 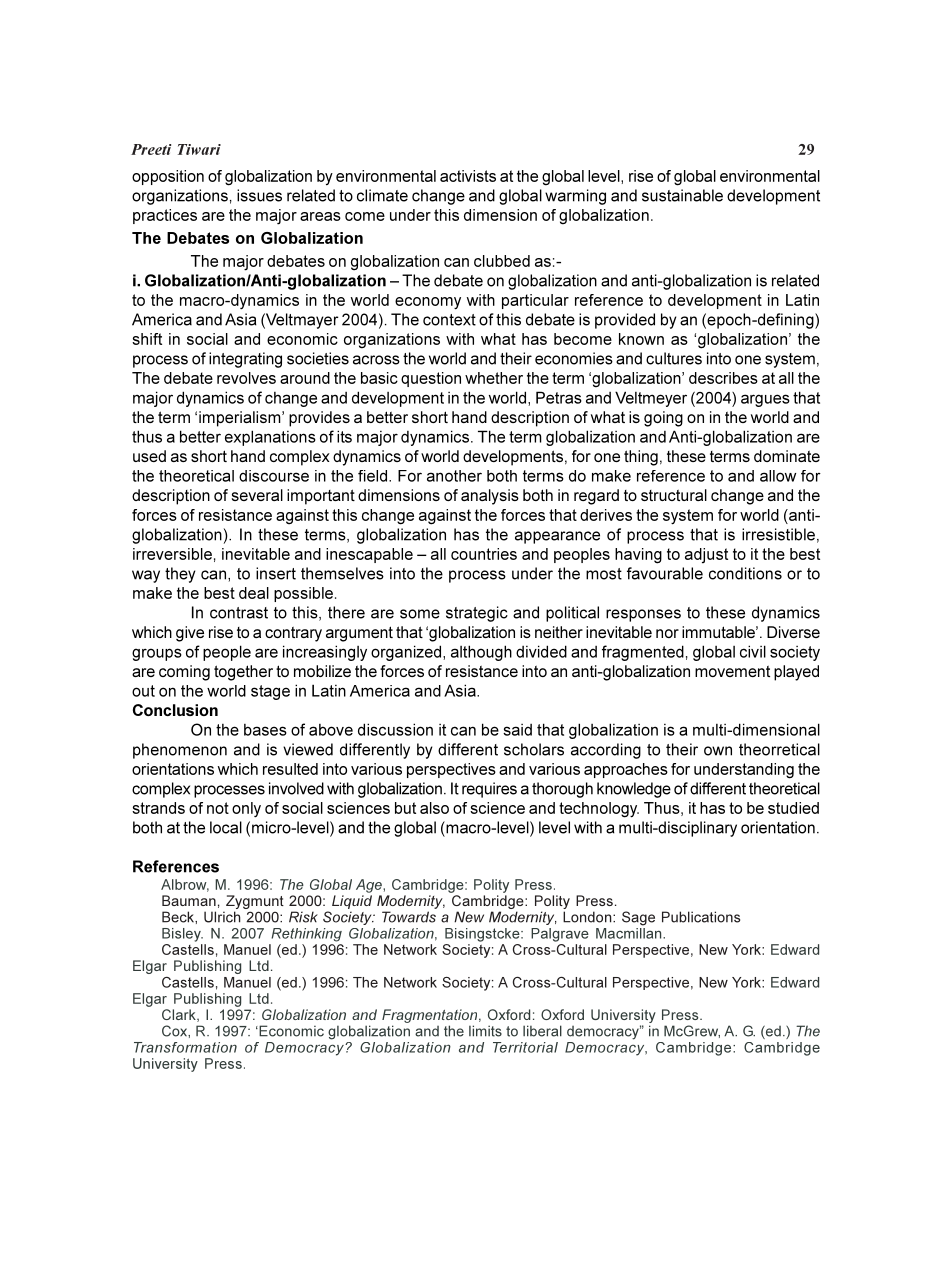 I want to click on phenomenon, so click(x=180, y=751).
